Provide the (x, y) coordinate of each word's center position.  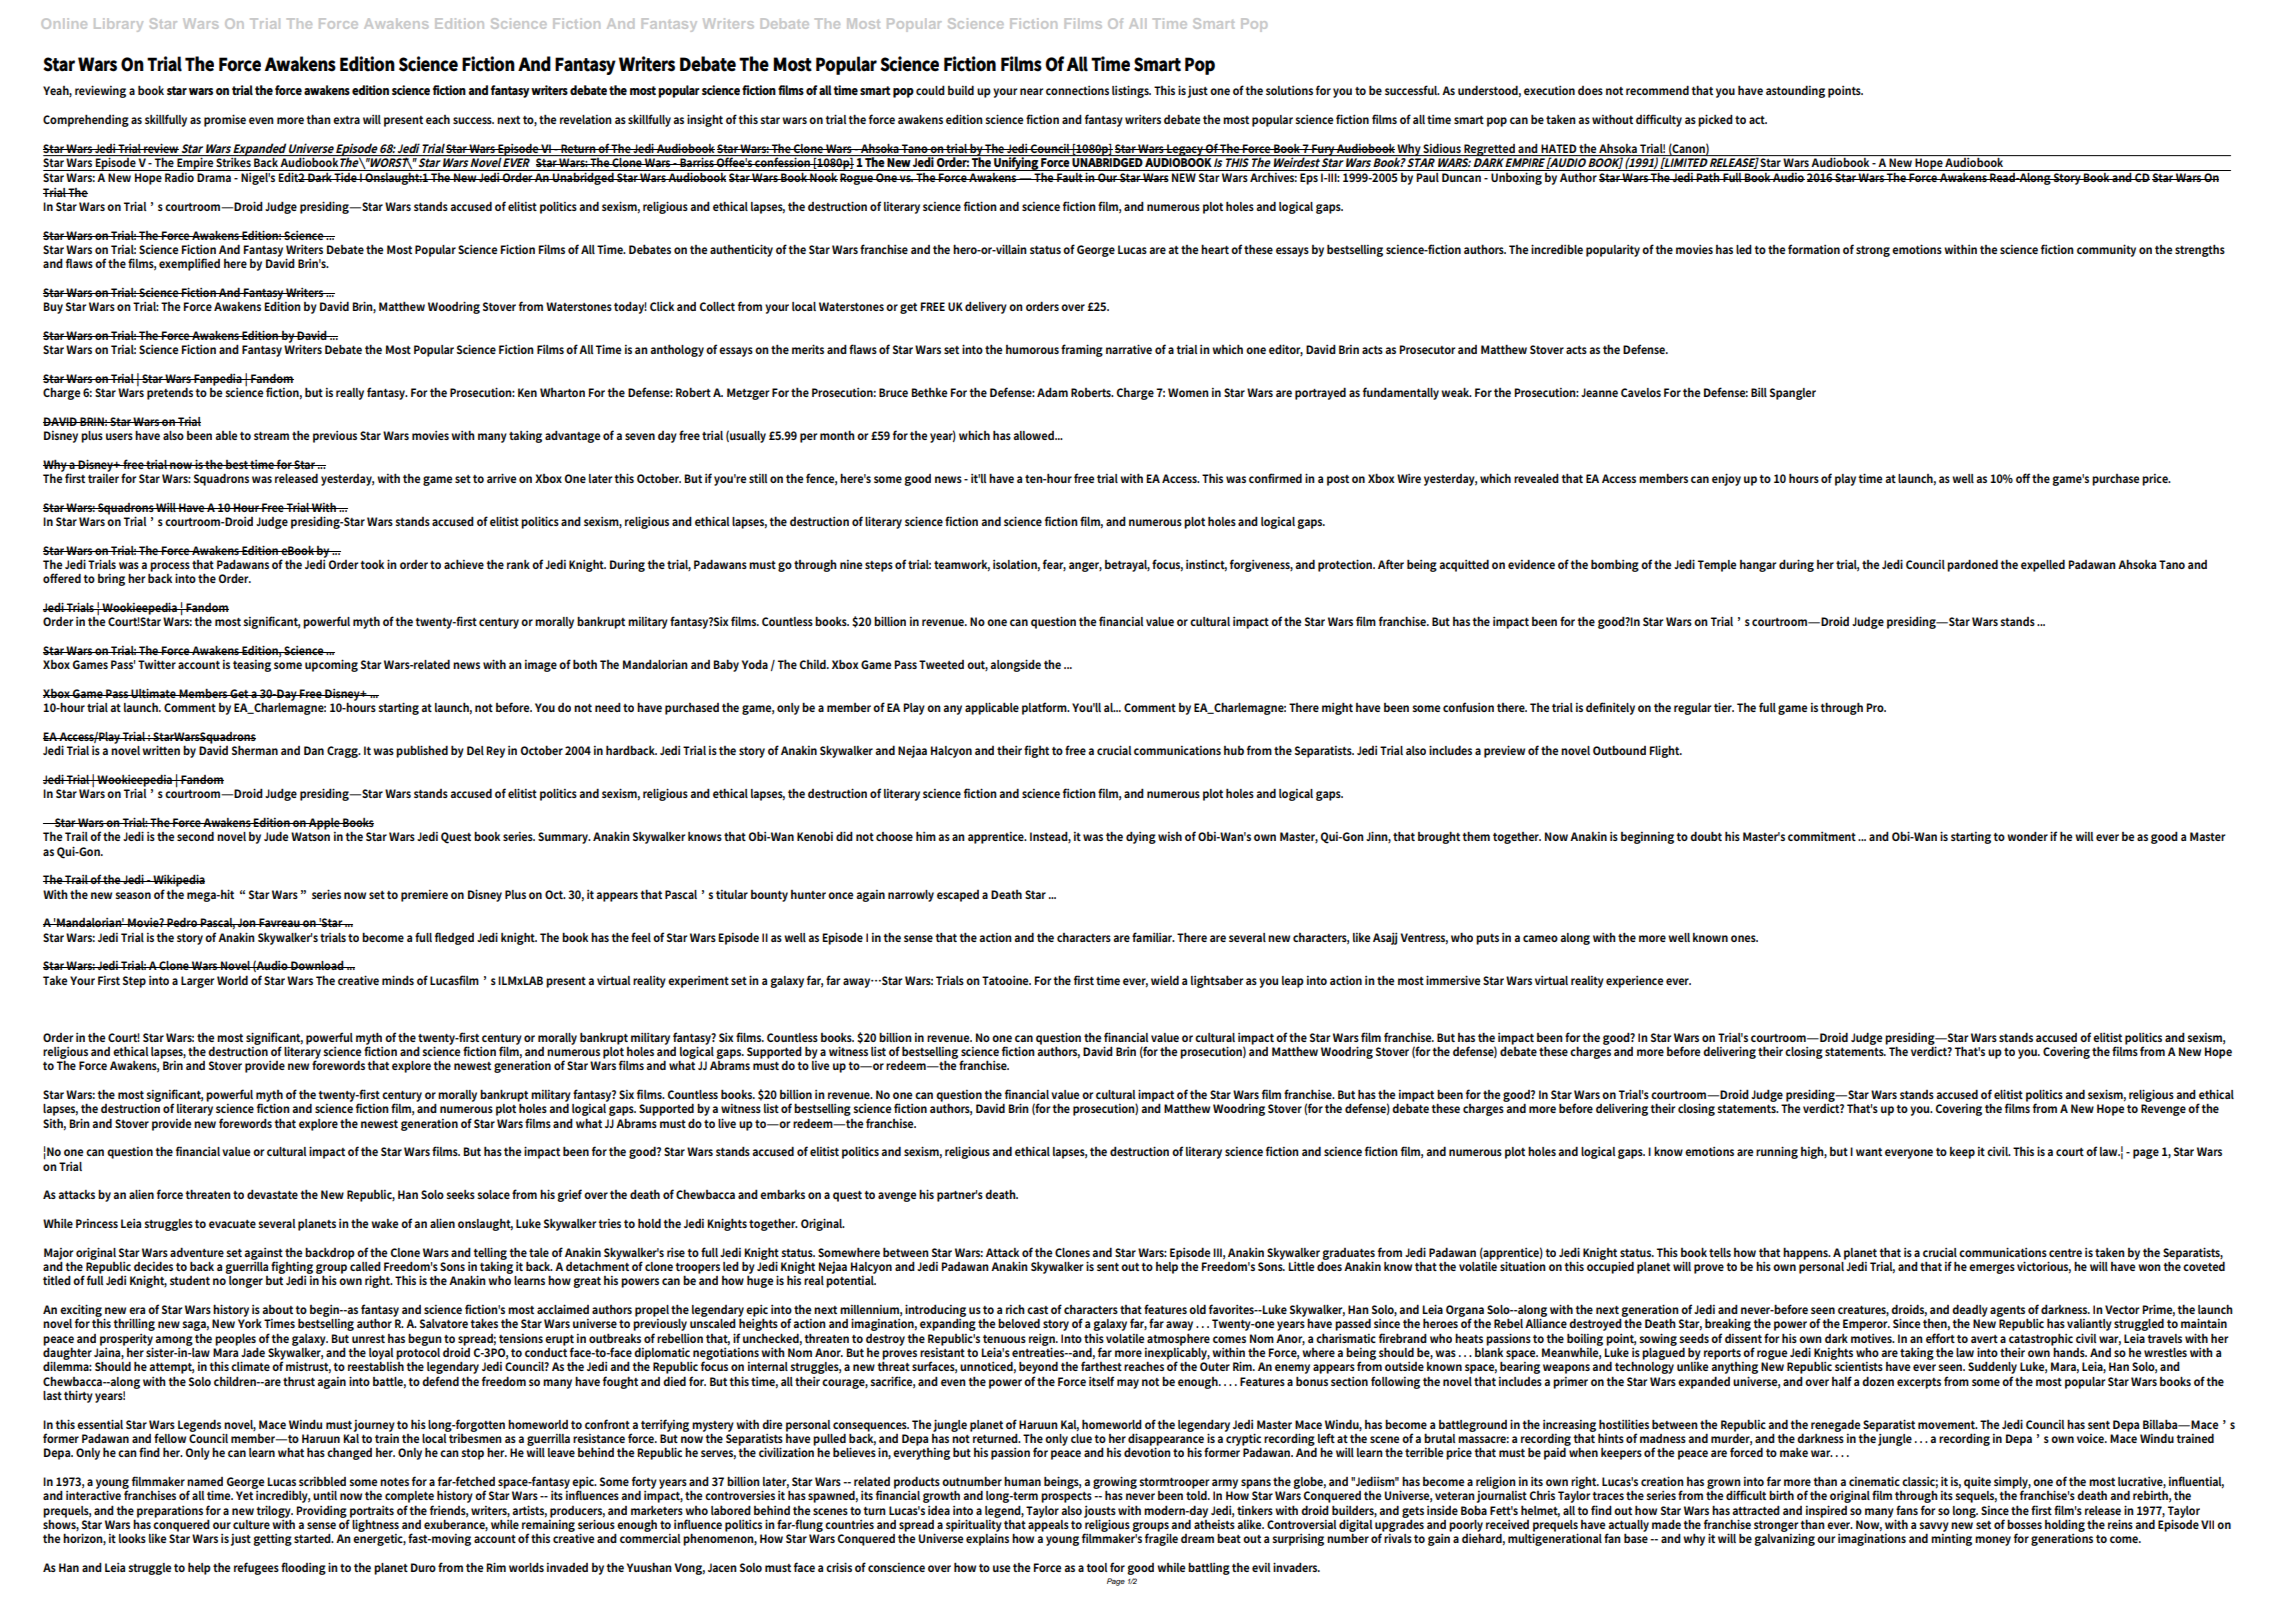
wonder (2027, 836)
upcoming (331, 665)
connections (1077, 90)
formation (1814, 249)
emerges (1992, 1269)
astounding (1795, 91)
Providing (322, 1512)
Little (1301, 1266)
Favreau (279, 922)
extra (346, 120)
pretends (170, 393)
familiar (1153, 937)
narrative (1129, 349)
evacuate (232, 1224)
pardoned (1972, 565)
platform (1045, 708)
